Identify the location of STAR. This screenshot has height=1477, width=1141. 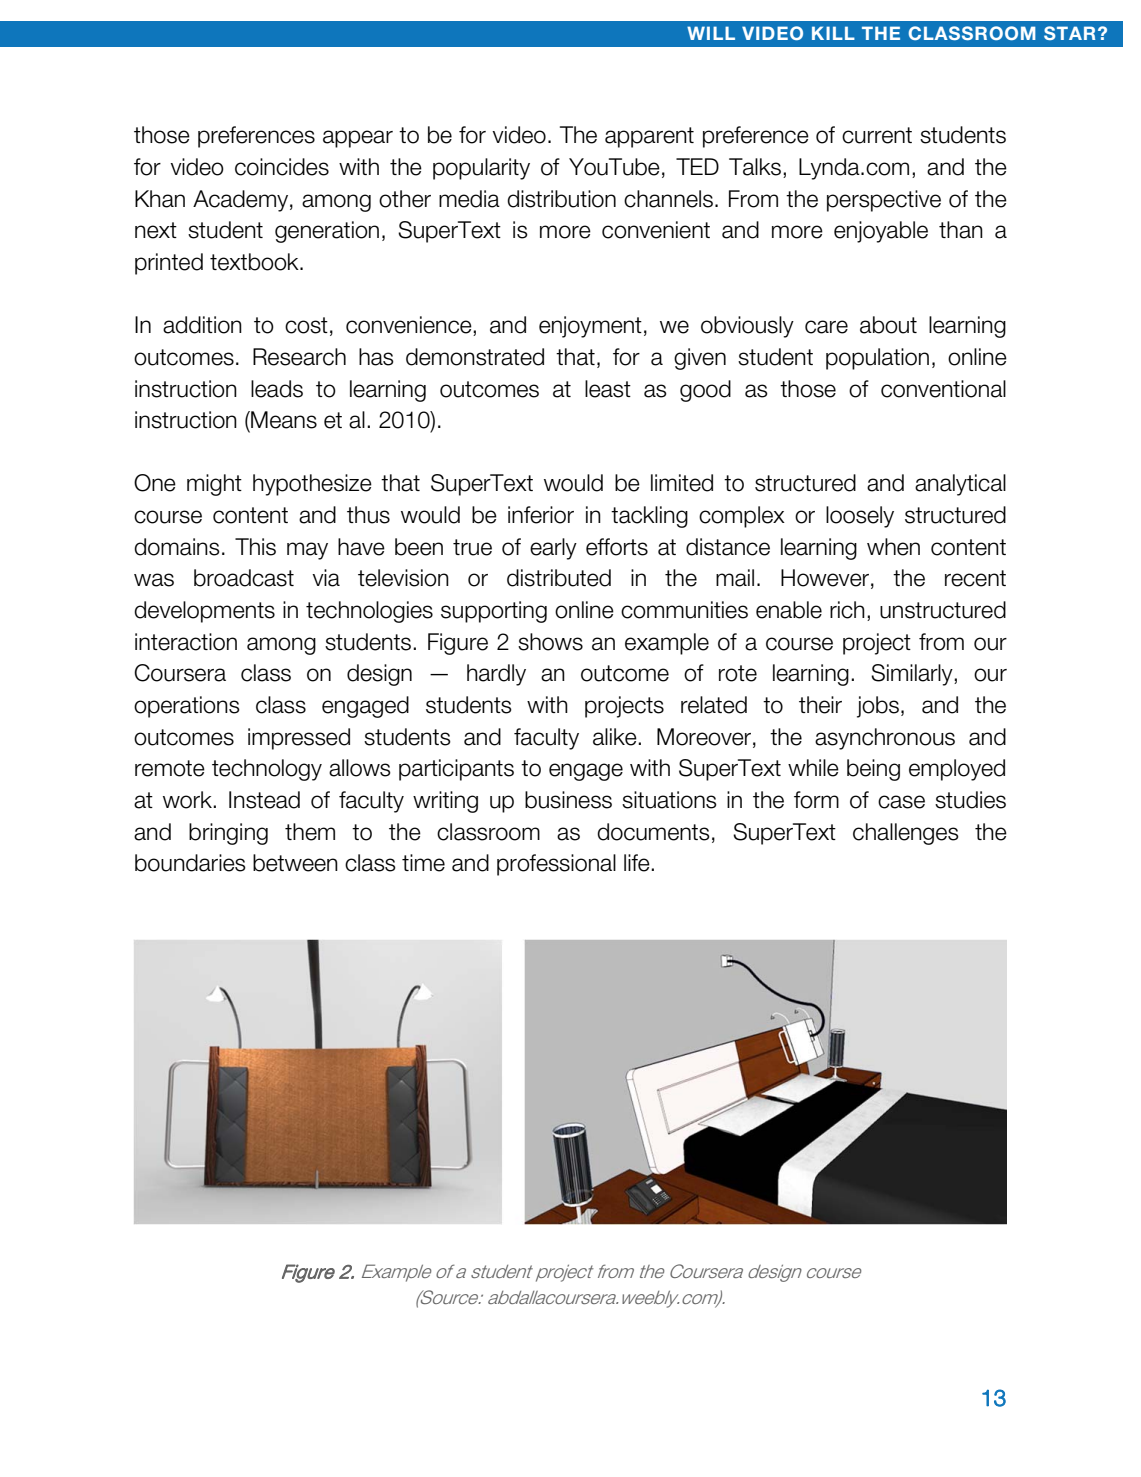
(1069, 33).
